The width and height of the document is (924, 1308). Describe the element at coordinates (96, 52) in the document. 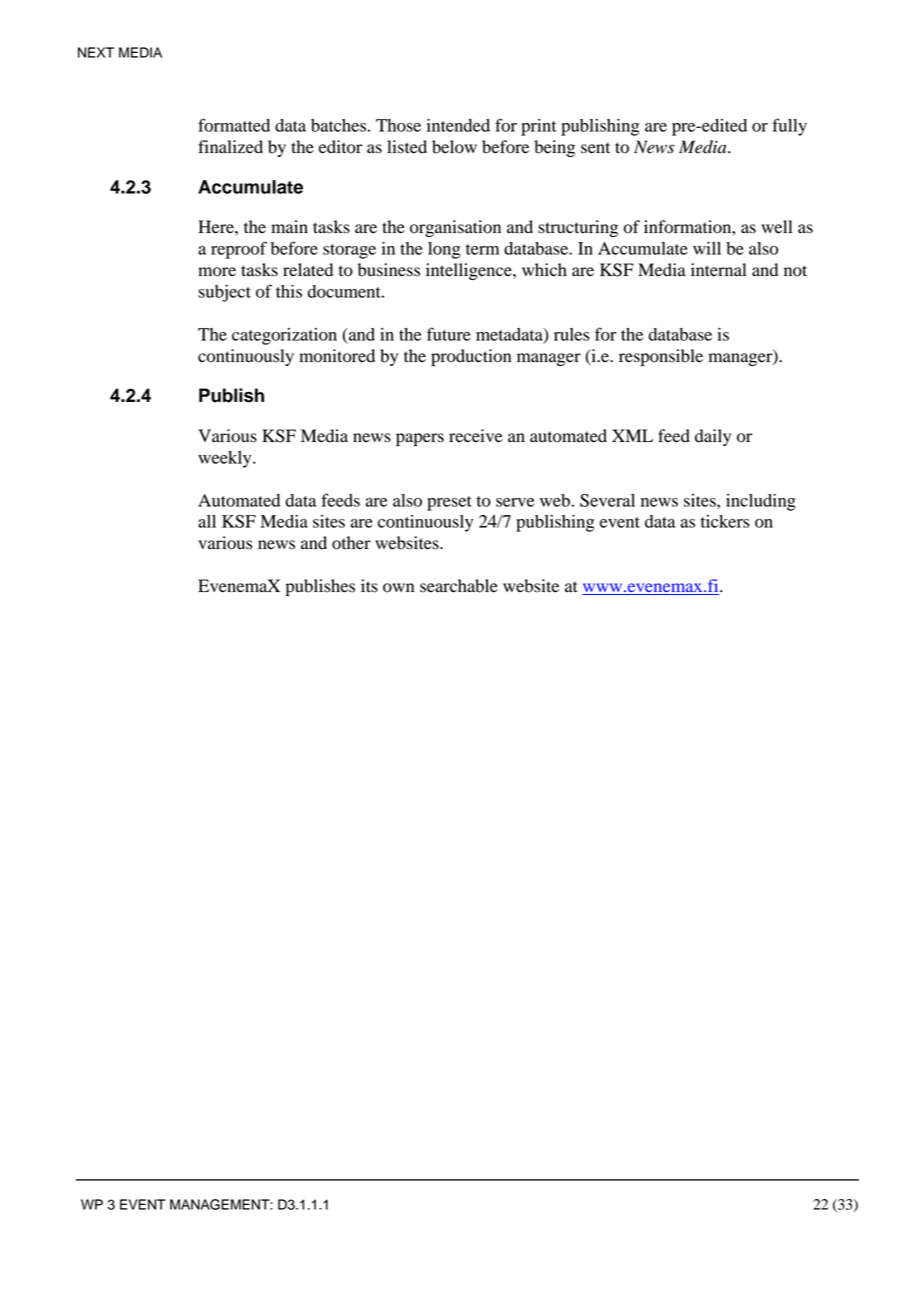

I see `NEXT` at that location.
